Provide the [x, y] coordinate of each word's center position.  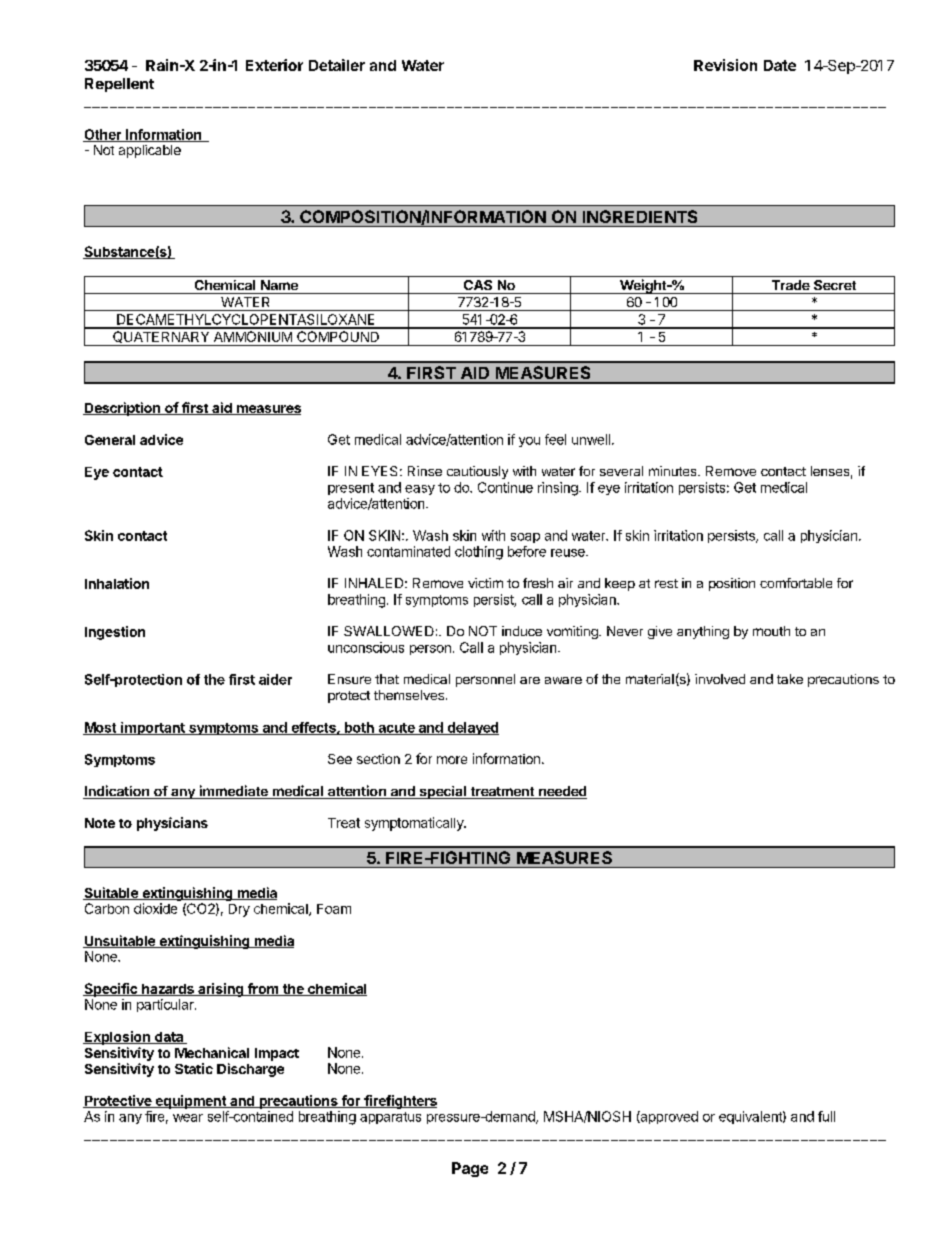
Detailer [337, 65]
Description [122, 409]
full [826, 1116]
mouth [771, 631]
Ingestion [115, 633]
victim [485, 583]
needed [562, 792]
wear [188, 1118]
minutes [674, 471]
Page [470, 1169]
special [442, 792]
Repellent [119, 85]
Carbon [107, 908]
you [529, 442]
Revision [725, 65]
